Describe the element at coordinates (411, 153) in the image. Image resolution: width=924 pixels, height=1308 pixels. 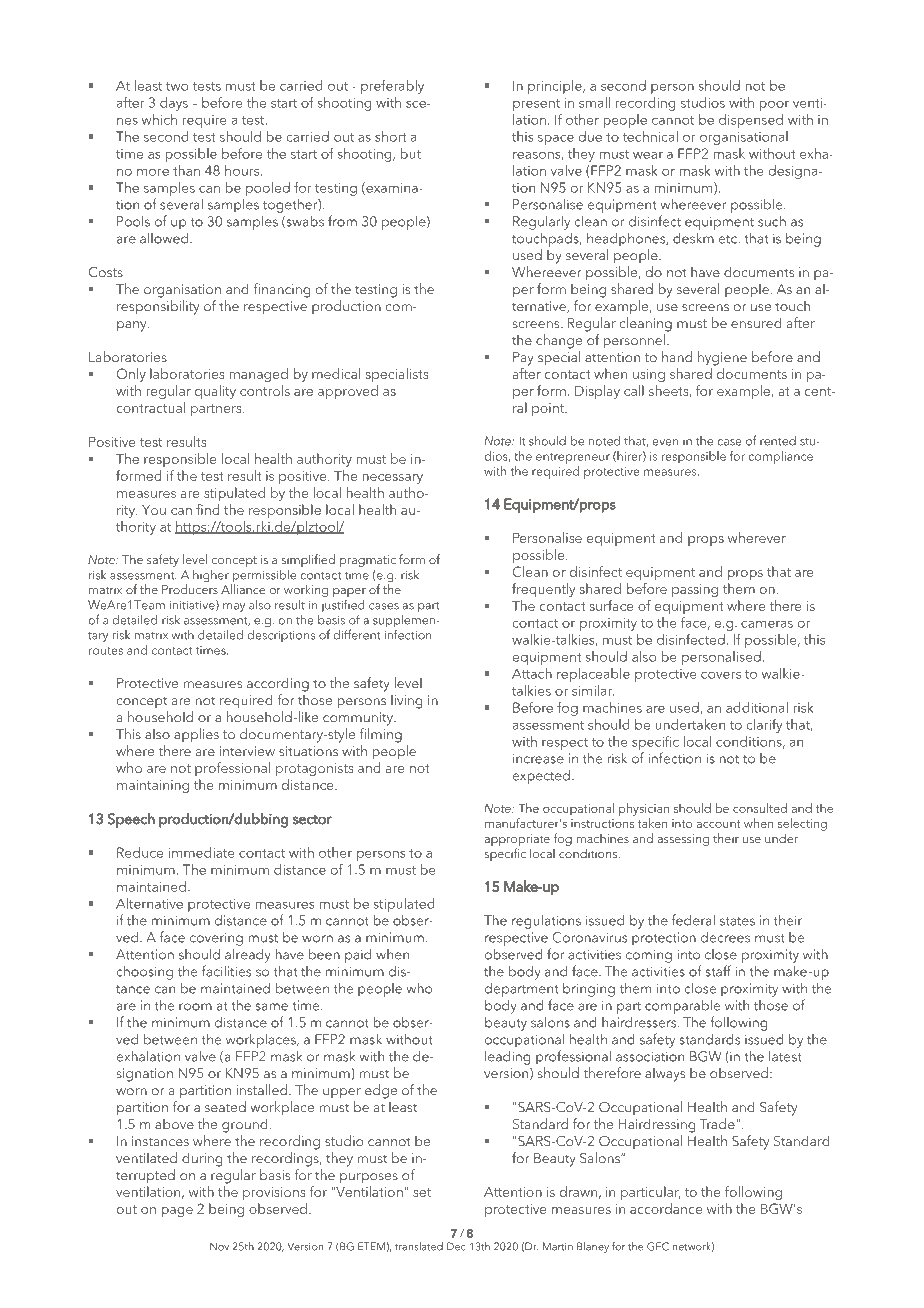
I see `but` at that location.
